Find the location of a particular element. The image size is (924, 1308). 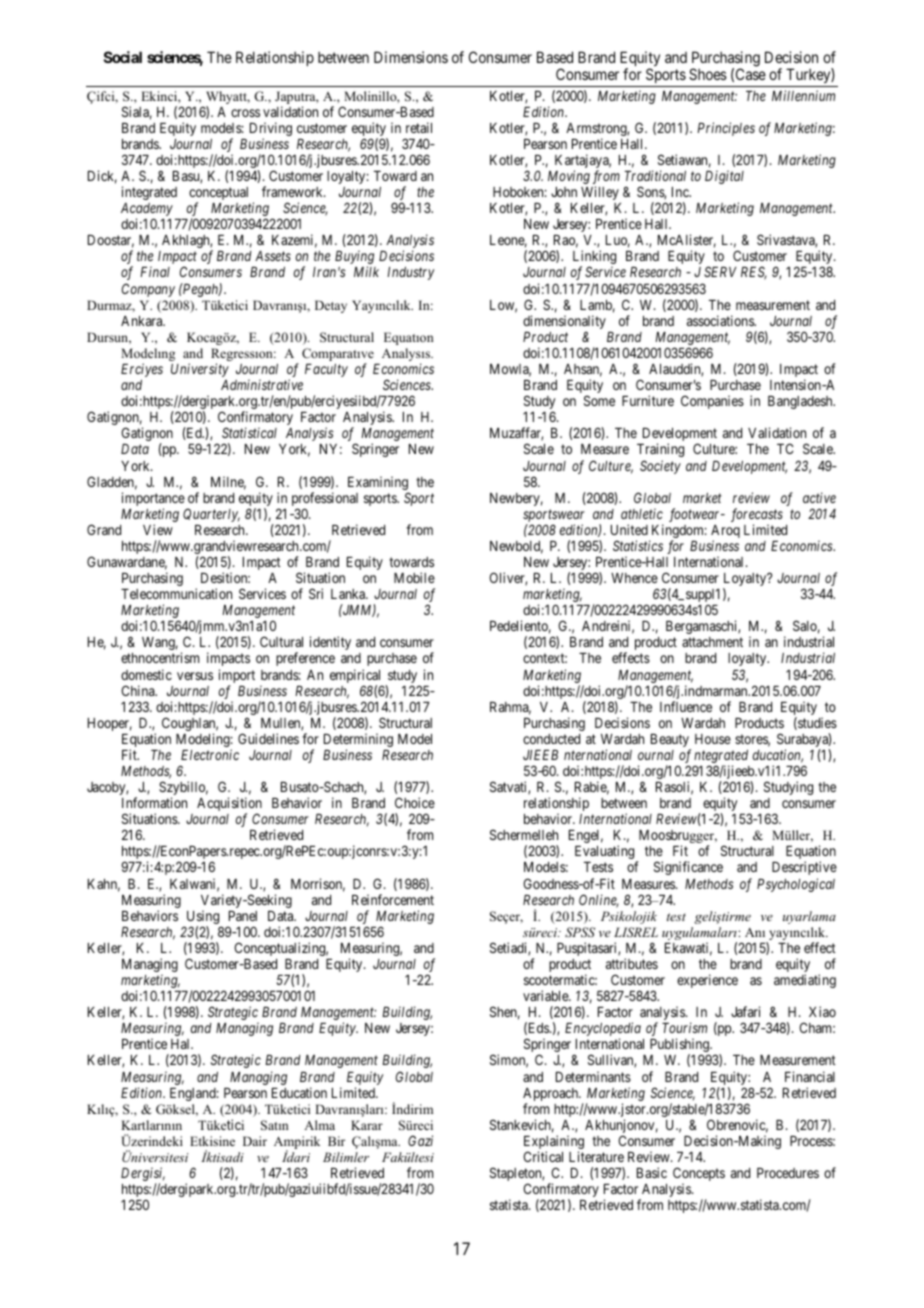

Critical is located at coordinates (543, 1156).
